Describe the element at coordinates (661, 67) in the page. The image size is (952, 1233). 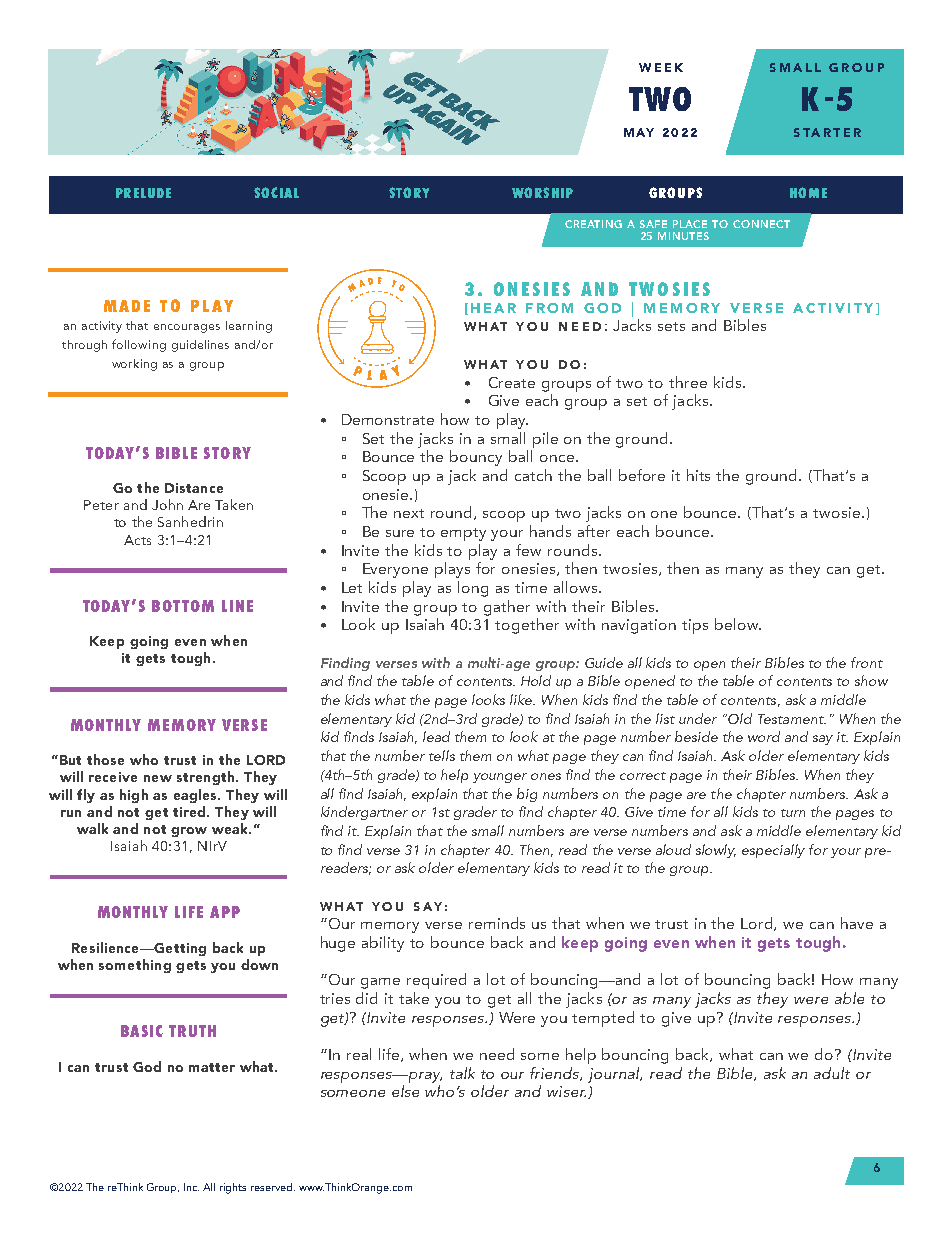
I see `WEEK` at that location.
